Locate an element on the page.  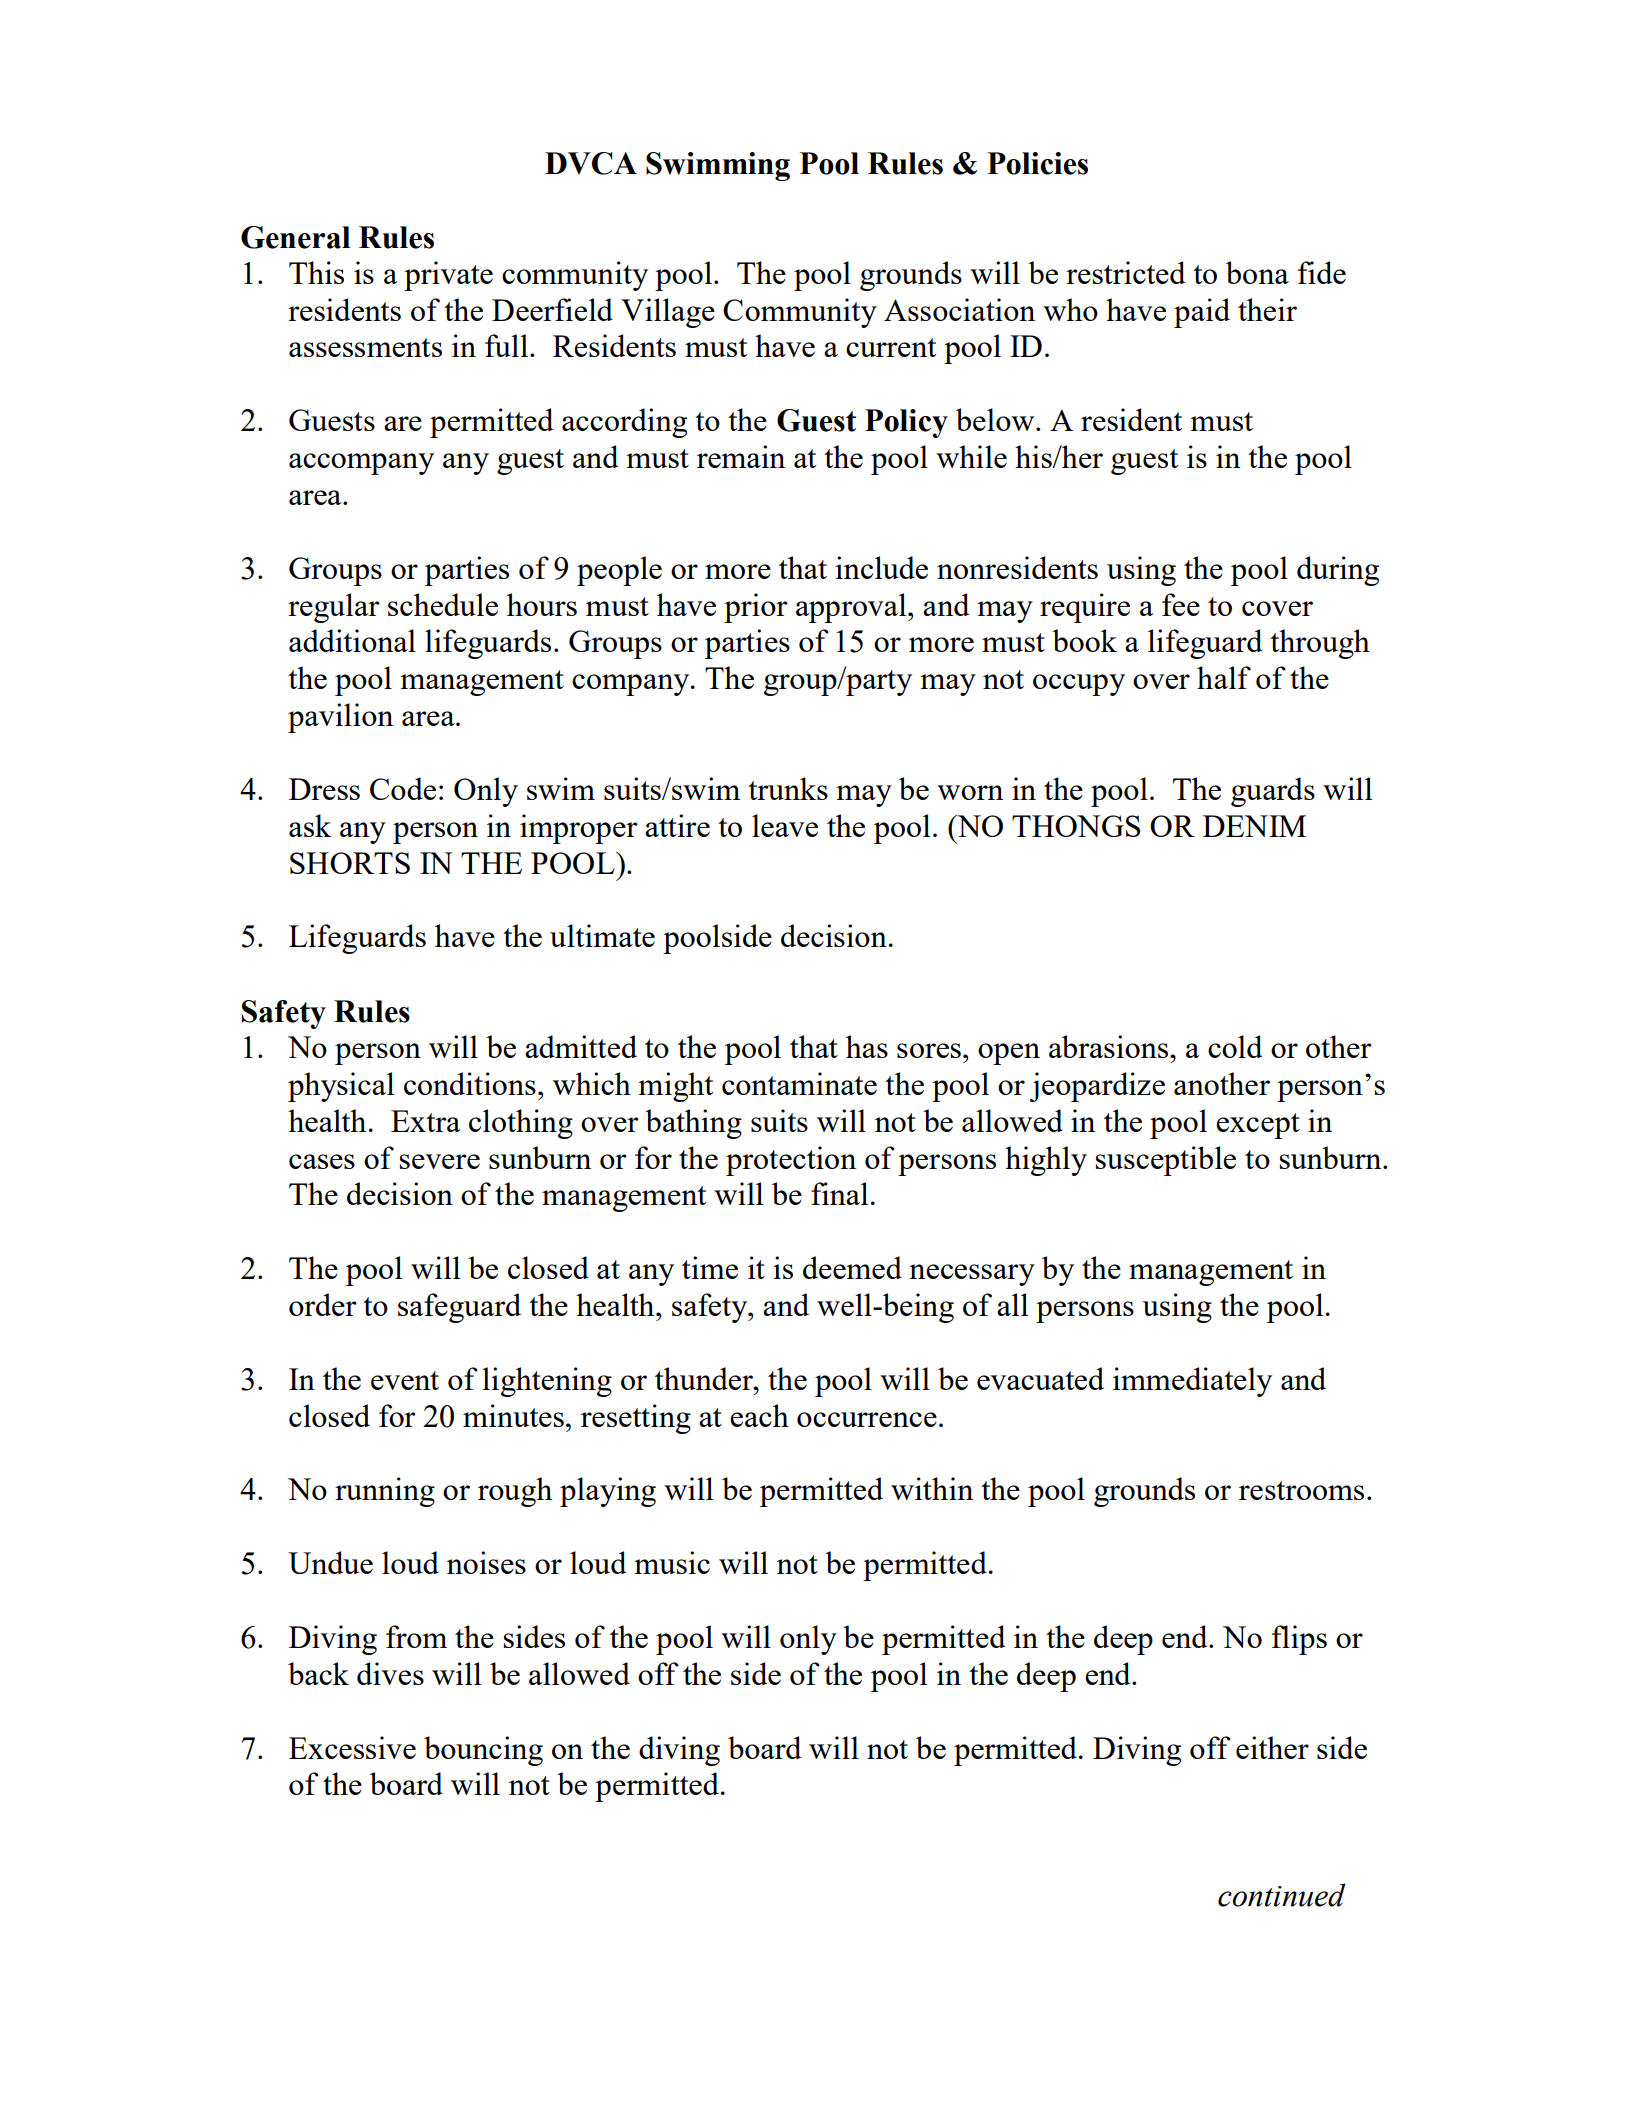
cold is located at coordinates (1235, 1046).
